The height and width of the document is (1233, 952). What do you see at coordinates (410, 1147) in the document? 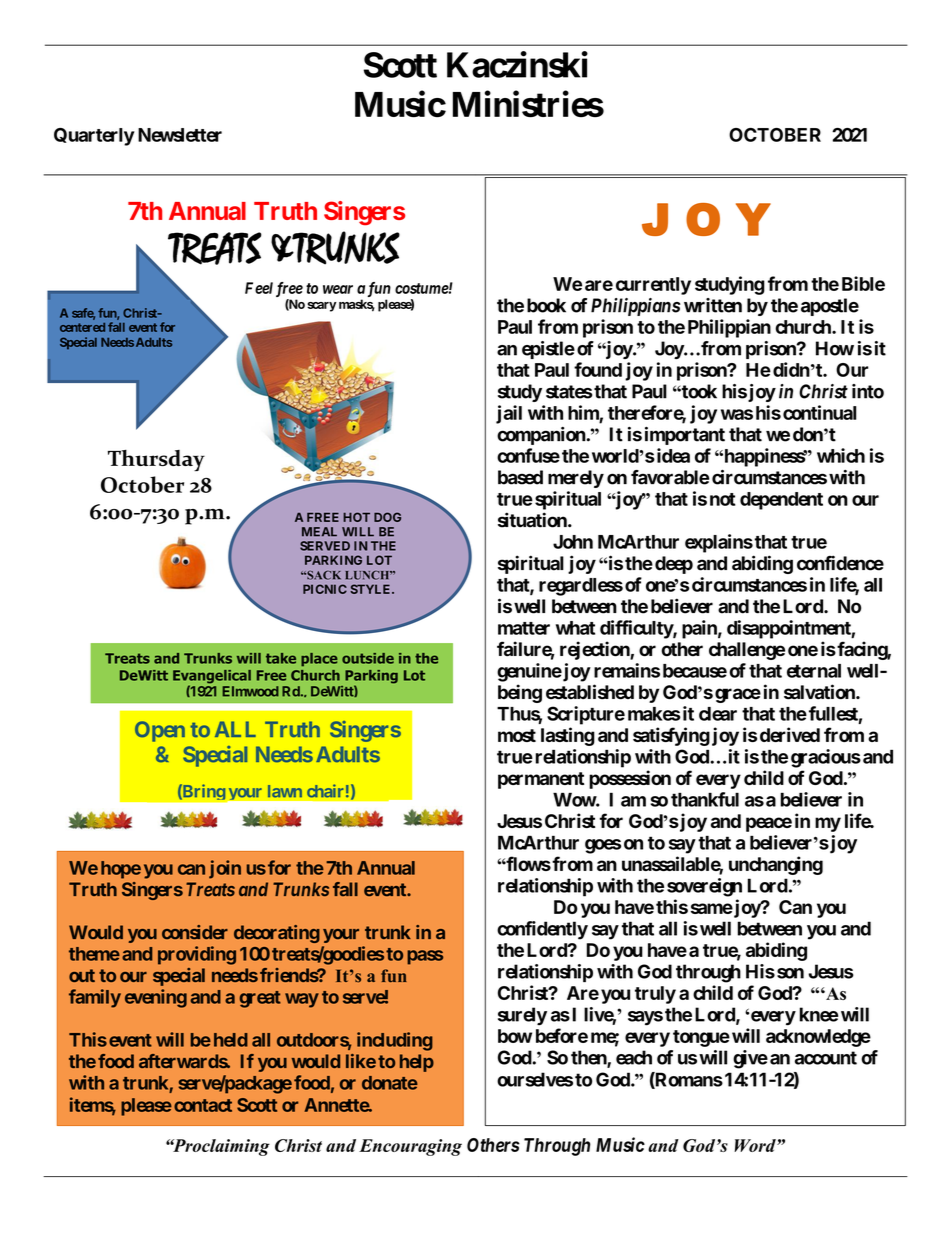
I see `Encouraging` at bounding box center [410, 1147].
